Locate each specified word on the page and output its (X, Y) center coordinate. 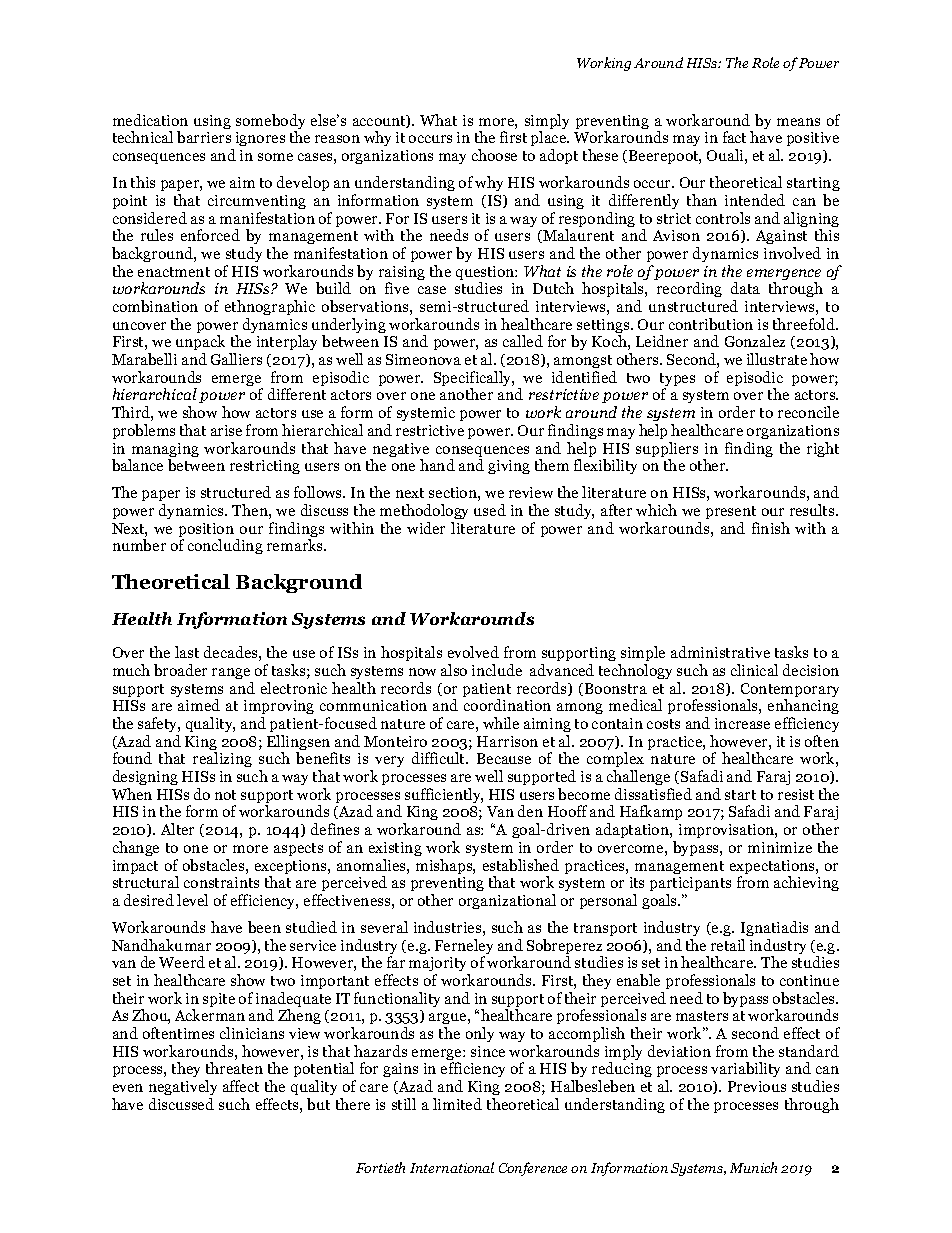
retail (728, 945)
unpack (200, 344)
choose (494, 155)
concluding (225, 546)
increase (742, 723)
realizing (222, 759)
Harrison (507, 741)
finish (771, 528)
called (523, 341)
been (264, 927)
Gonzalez (755, 341)
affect (241, 1086)
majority (439, 966)
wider (426, 528)
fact (734, 137)
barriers (204, 137)
